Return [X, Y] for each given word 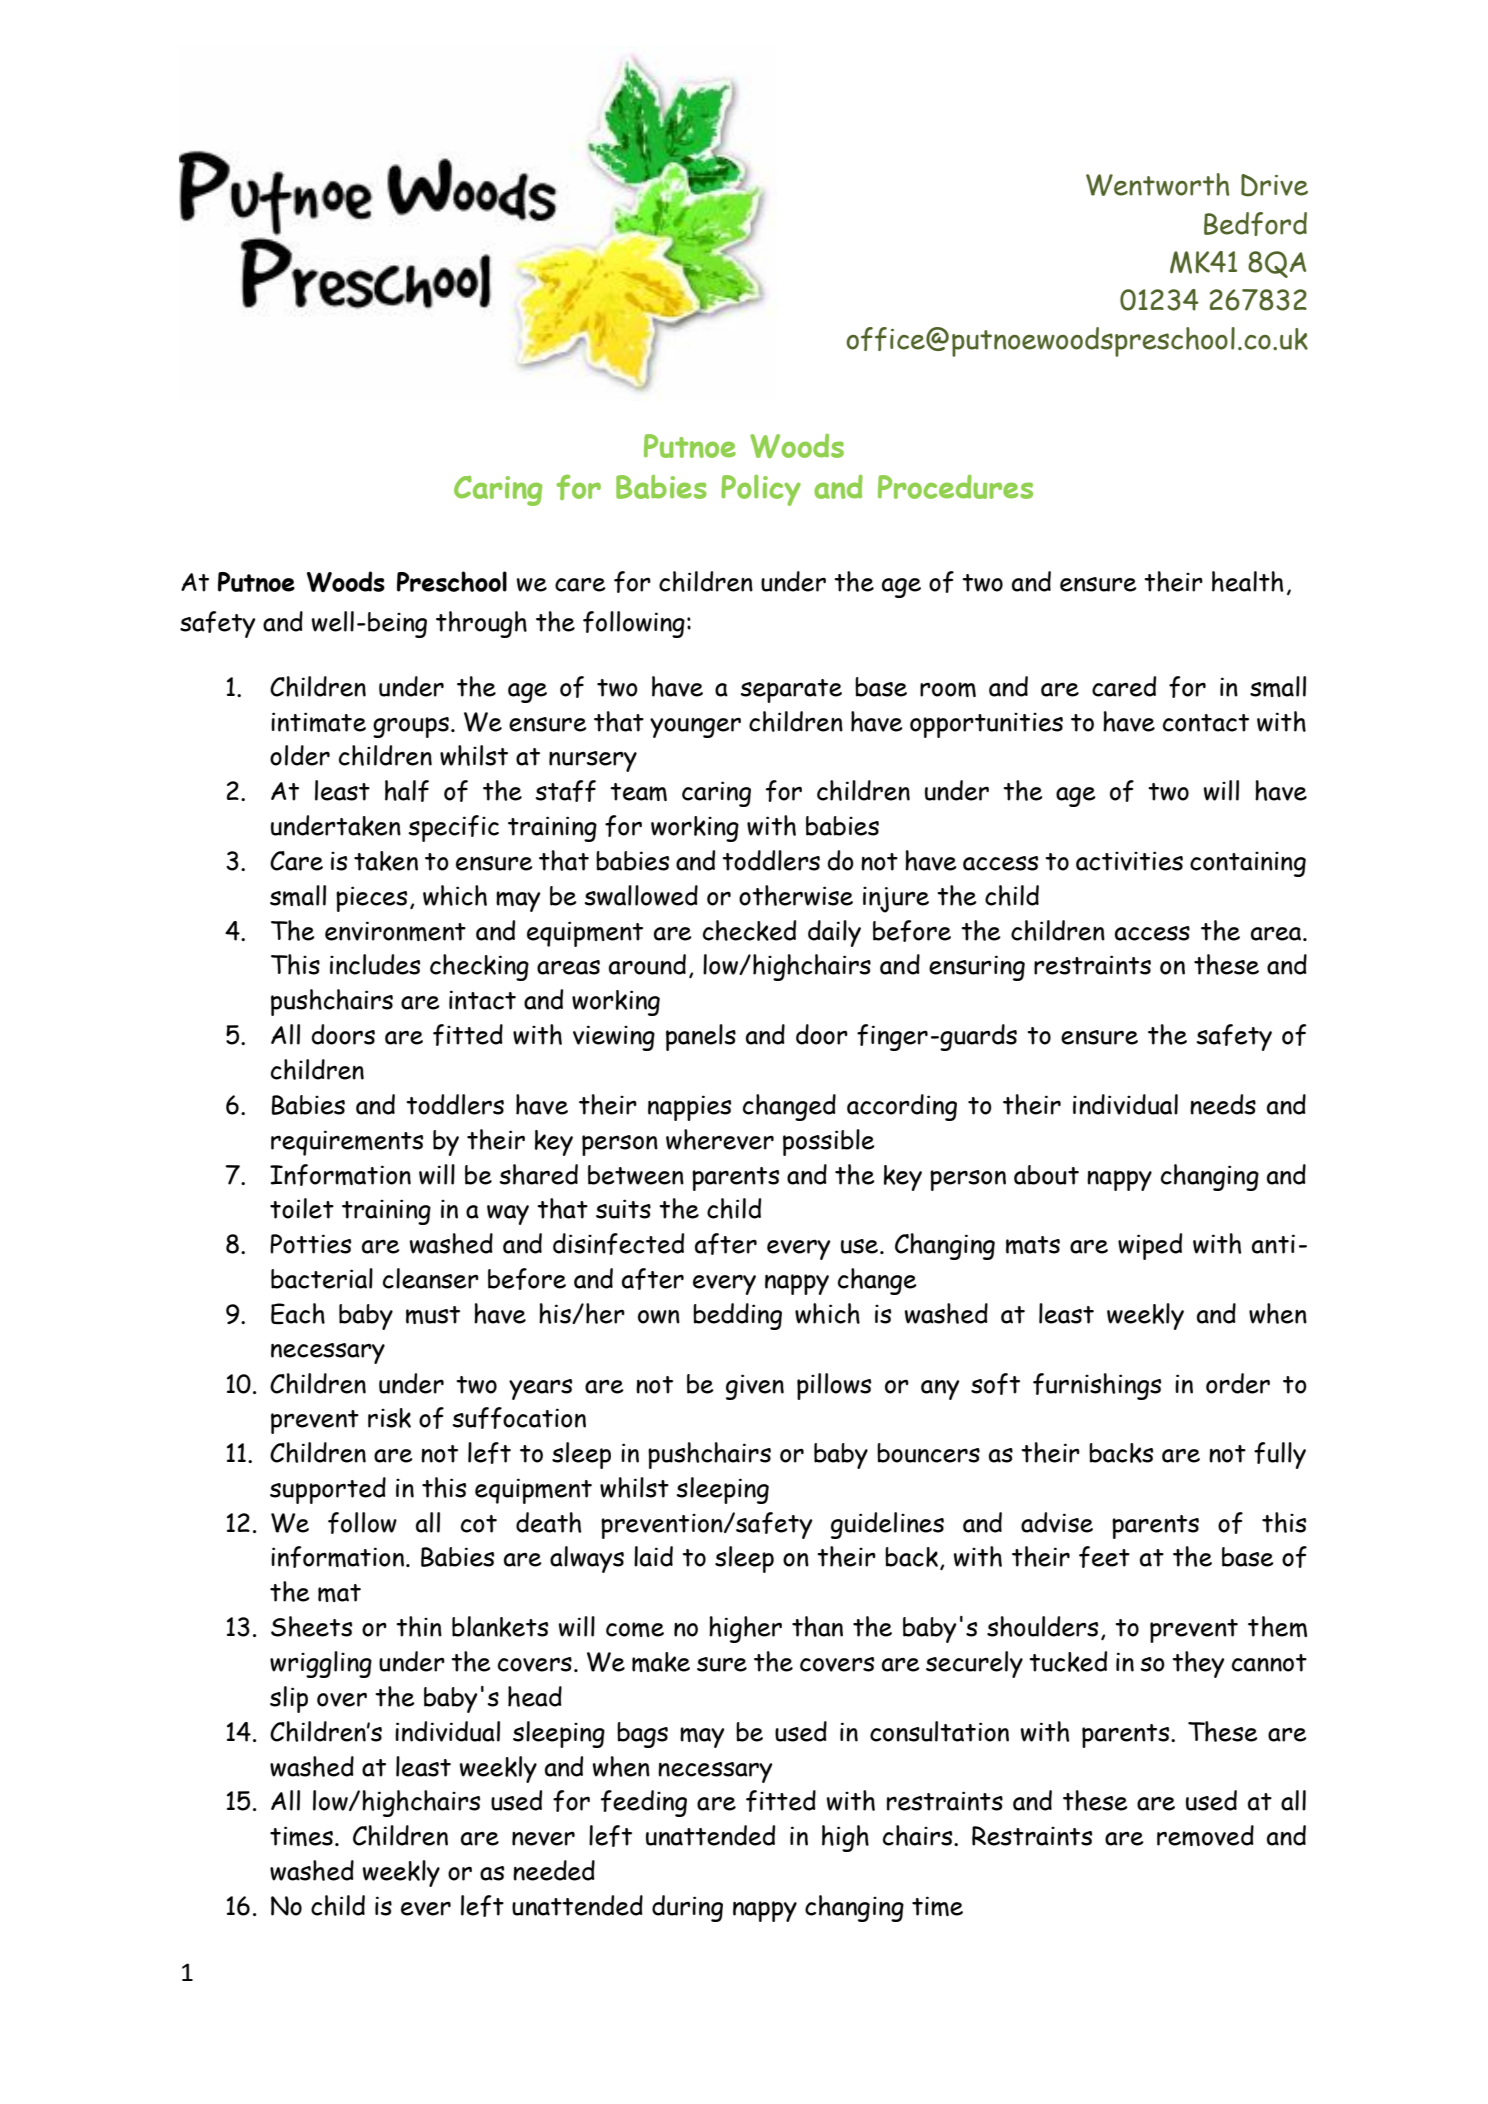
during [687, 1908]
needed [554, 1870]
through [481, 624]
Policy [761, 490]
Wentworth [1157, 184]
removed [1205, 1835]
